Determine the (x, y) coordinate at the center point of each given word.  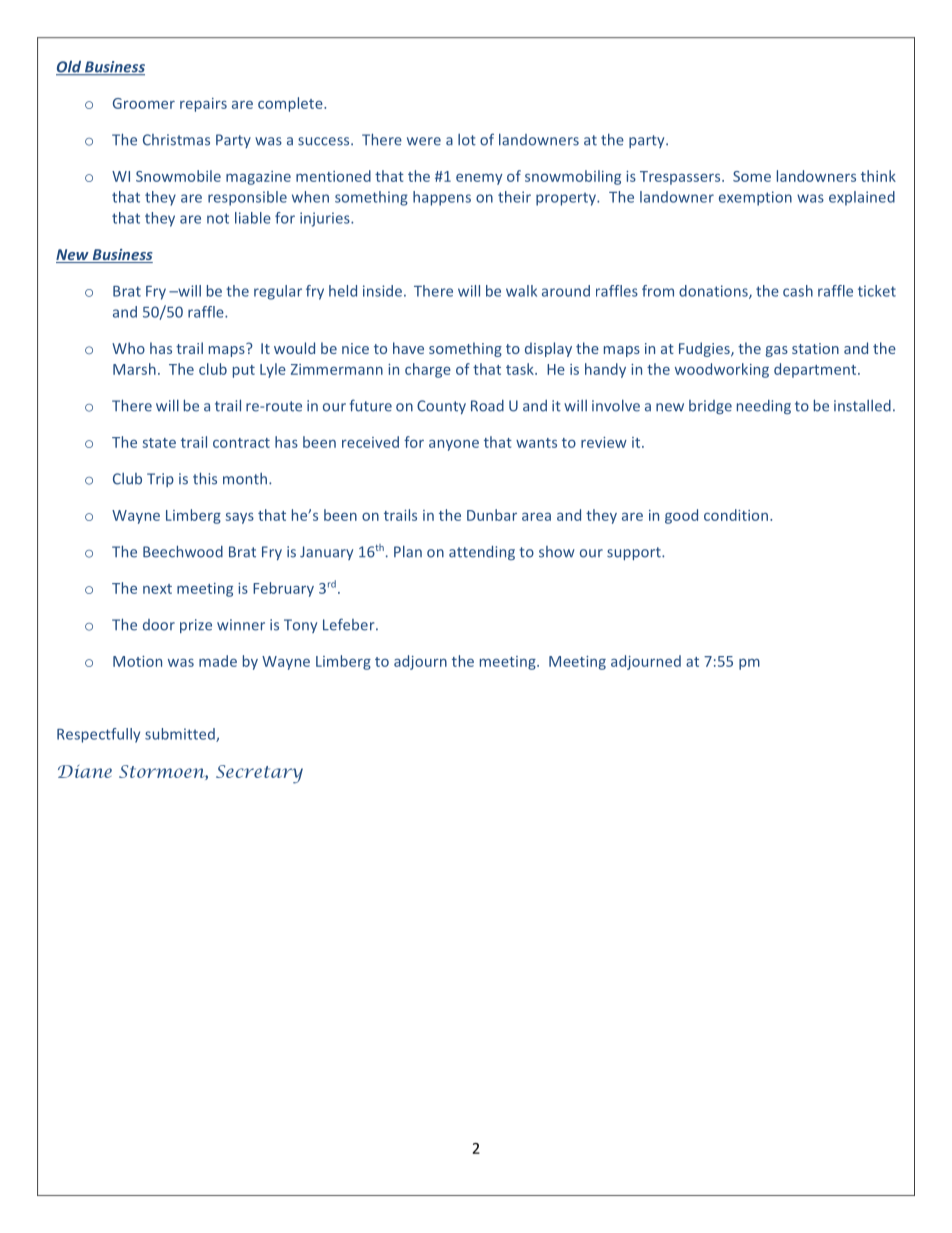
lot (467, 140)
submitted (181, 735)
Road (487, 406)
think (878, 176)
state (159, 443)
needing (764, 407)
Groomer (144, 103)
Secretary (259, 774)
